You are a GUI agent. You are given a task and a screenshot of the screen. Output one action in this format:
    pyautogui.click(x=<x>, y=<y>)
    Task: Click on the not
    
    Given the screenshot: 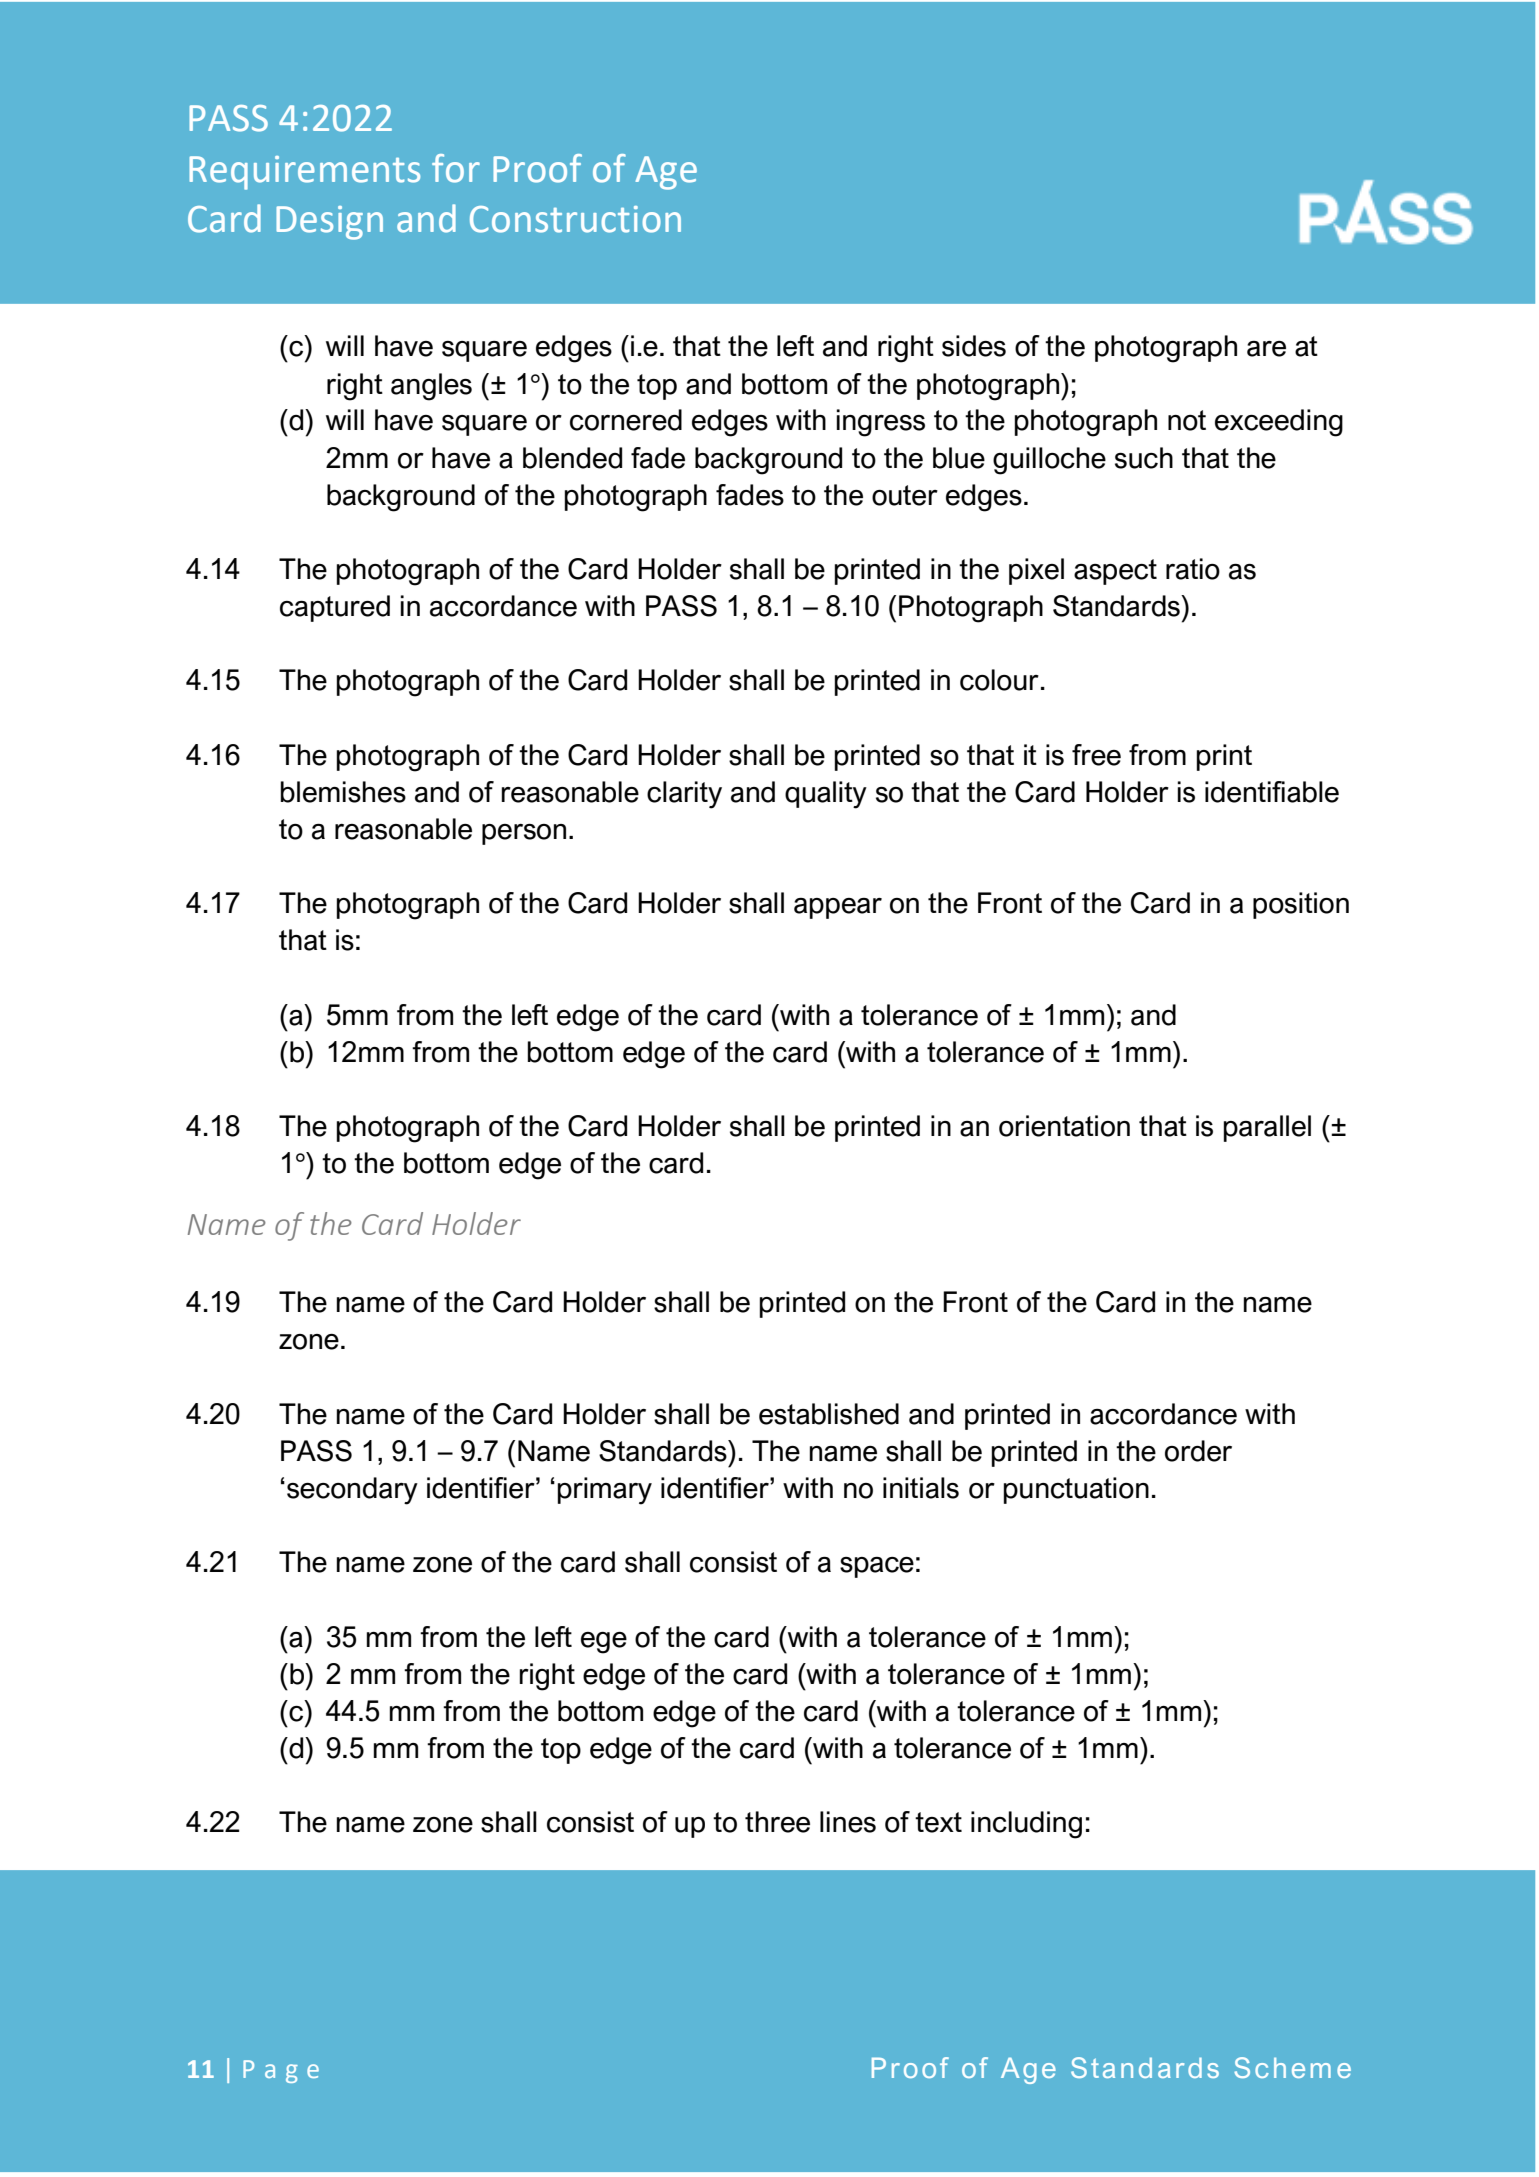 What is the action you would take?
    pyautogui.click(x=1187, y=420)
